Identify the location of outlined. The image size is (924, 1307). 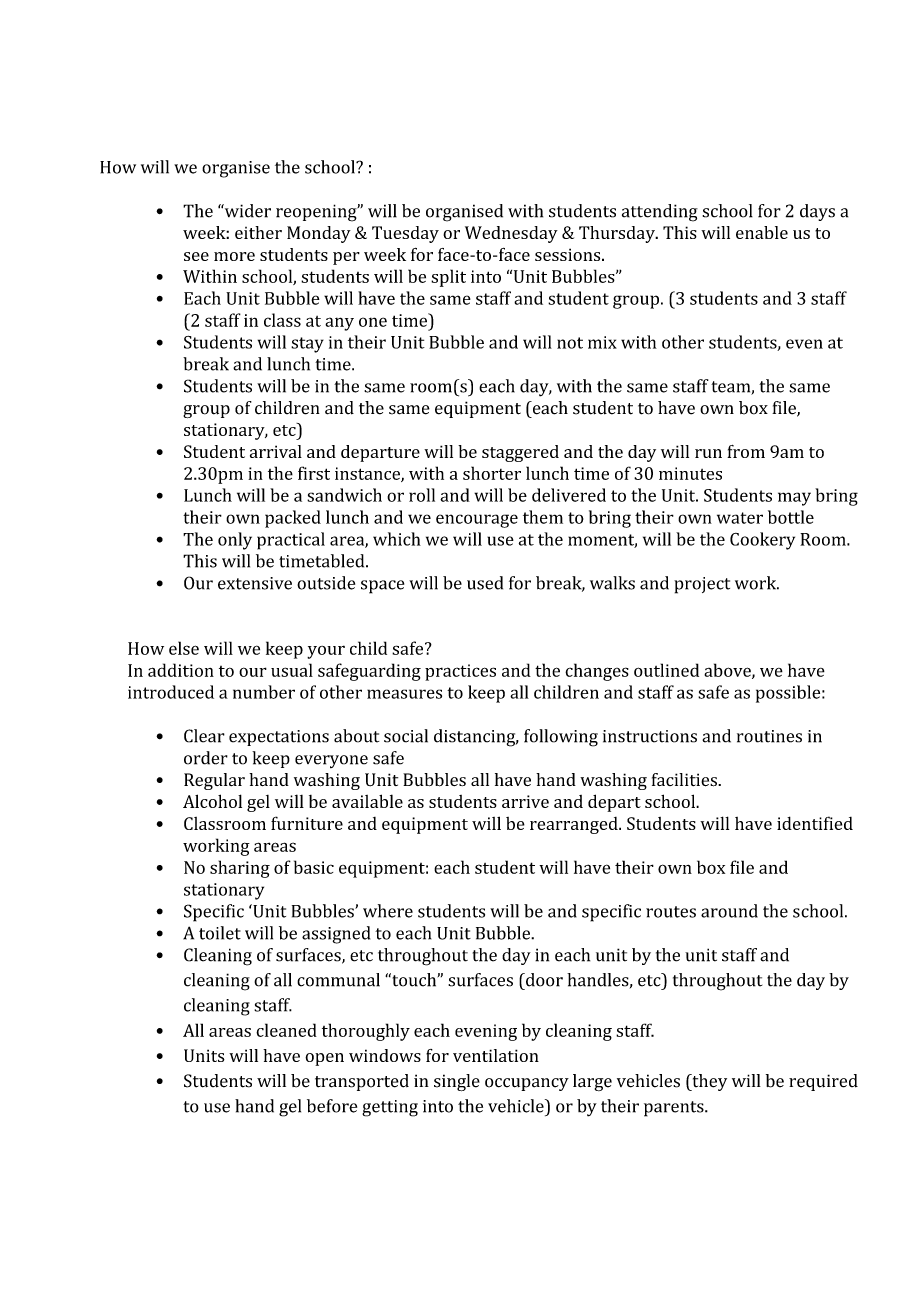
(666, 670).
